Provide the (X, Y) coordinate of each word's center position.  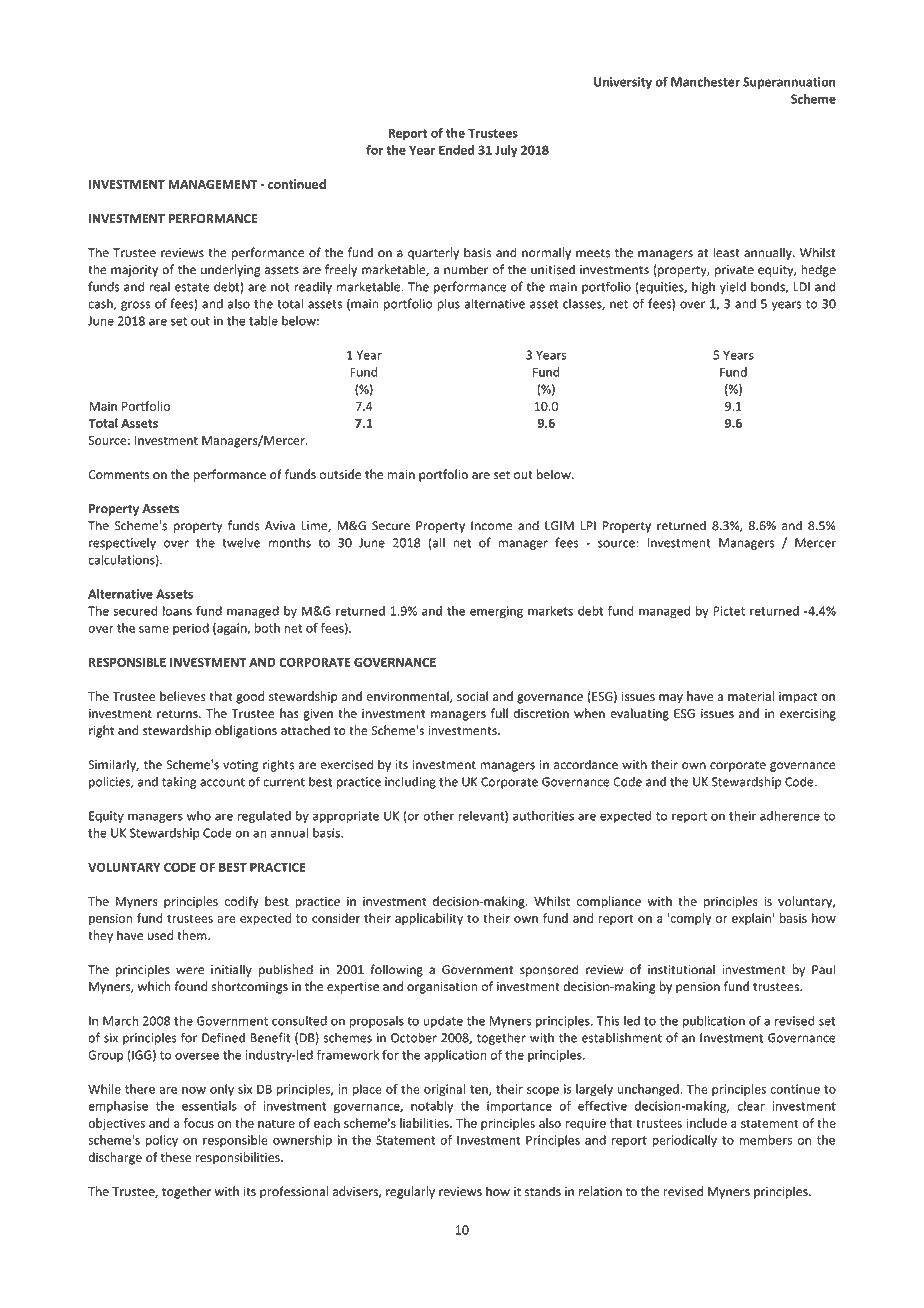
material (751, 696)
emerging (496, 612)
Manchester (705, 82)
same (154, 629)
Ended (456, 150)
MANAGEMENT (212, 184)
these (175, 1157)
